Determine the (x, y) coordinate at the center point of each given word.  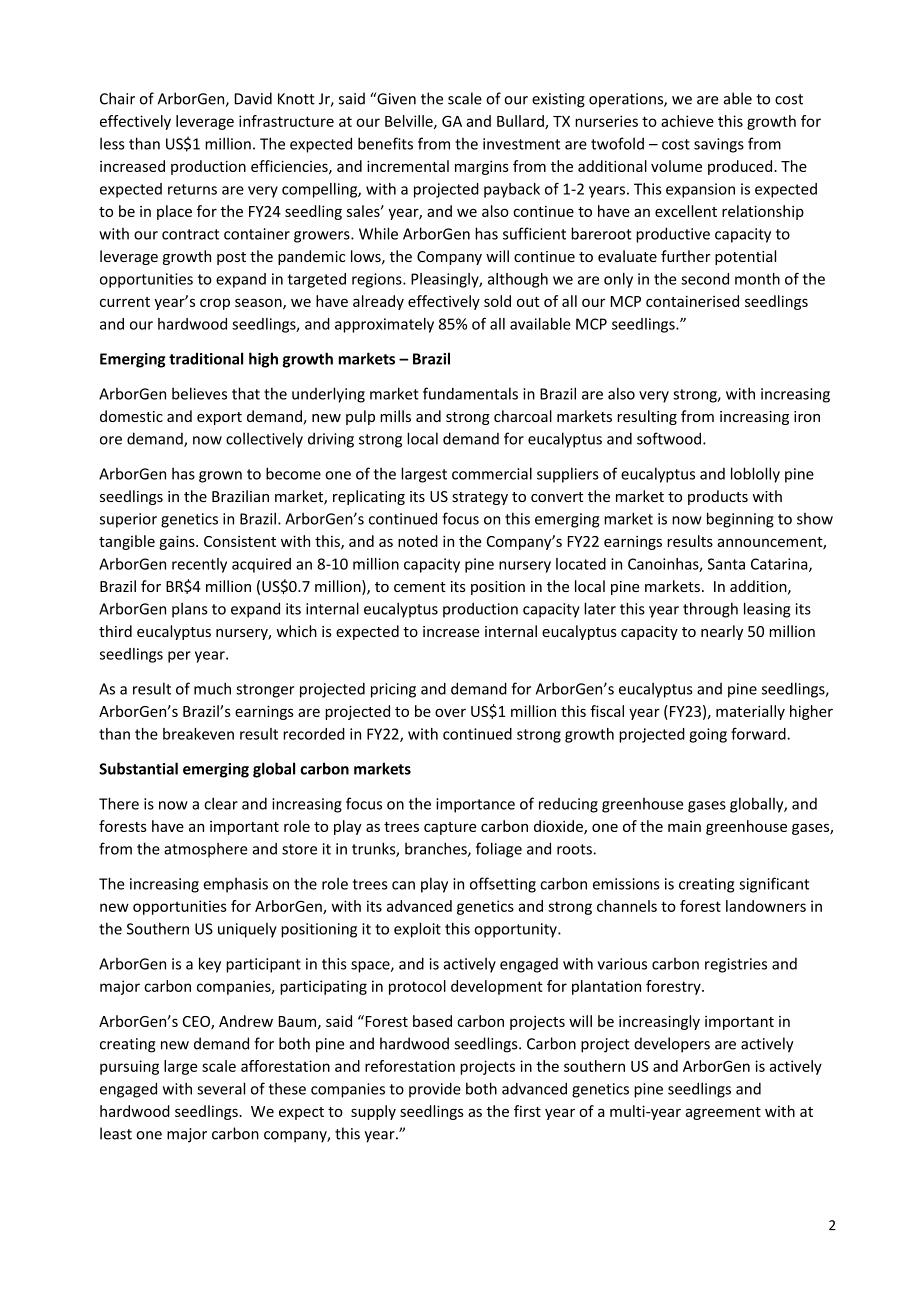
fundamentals (470, 393)
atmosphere (205, 850)
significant (774, 885)
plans (190, 610)
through (710, 610)
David (253, 98)
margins (482, 167)
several (221, 1088)
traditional (206, 358)
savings (719, 145)
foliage (499, 850)
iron (807, 416)
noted (418, 541)
